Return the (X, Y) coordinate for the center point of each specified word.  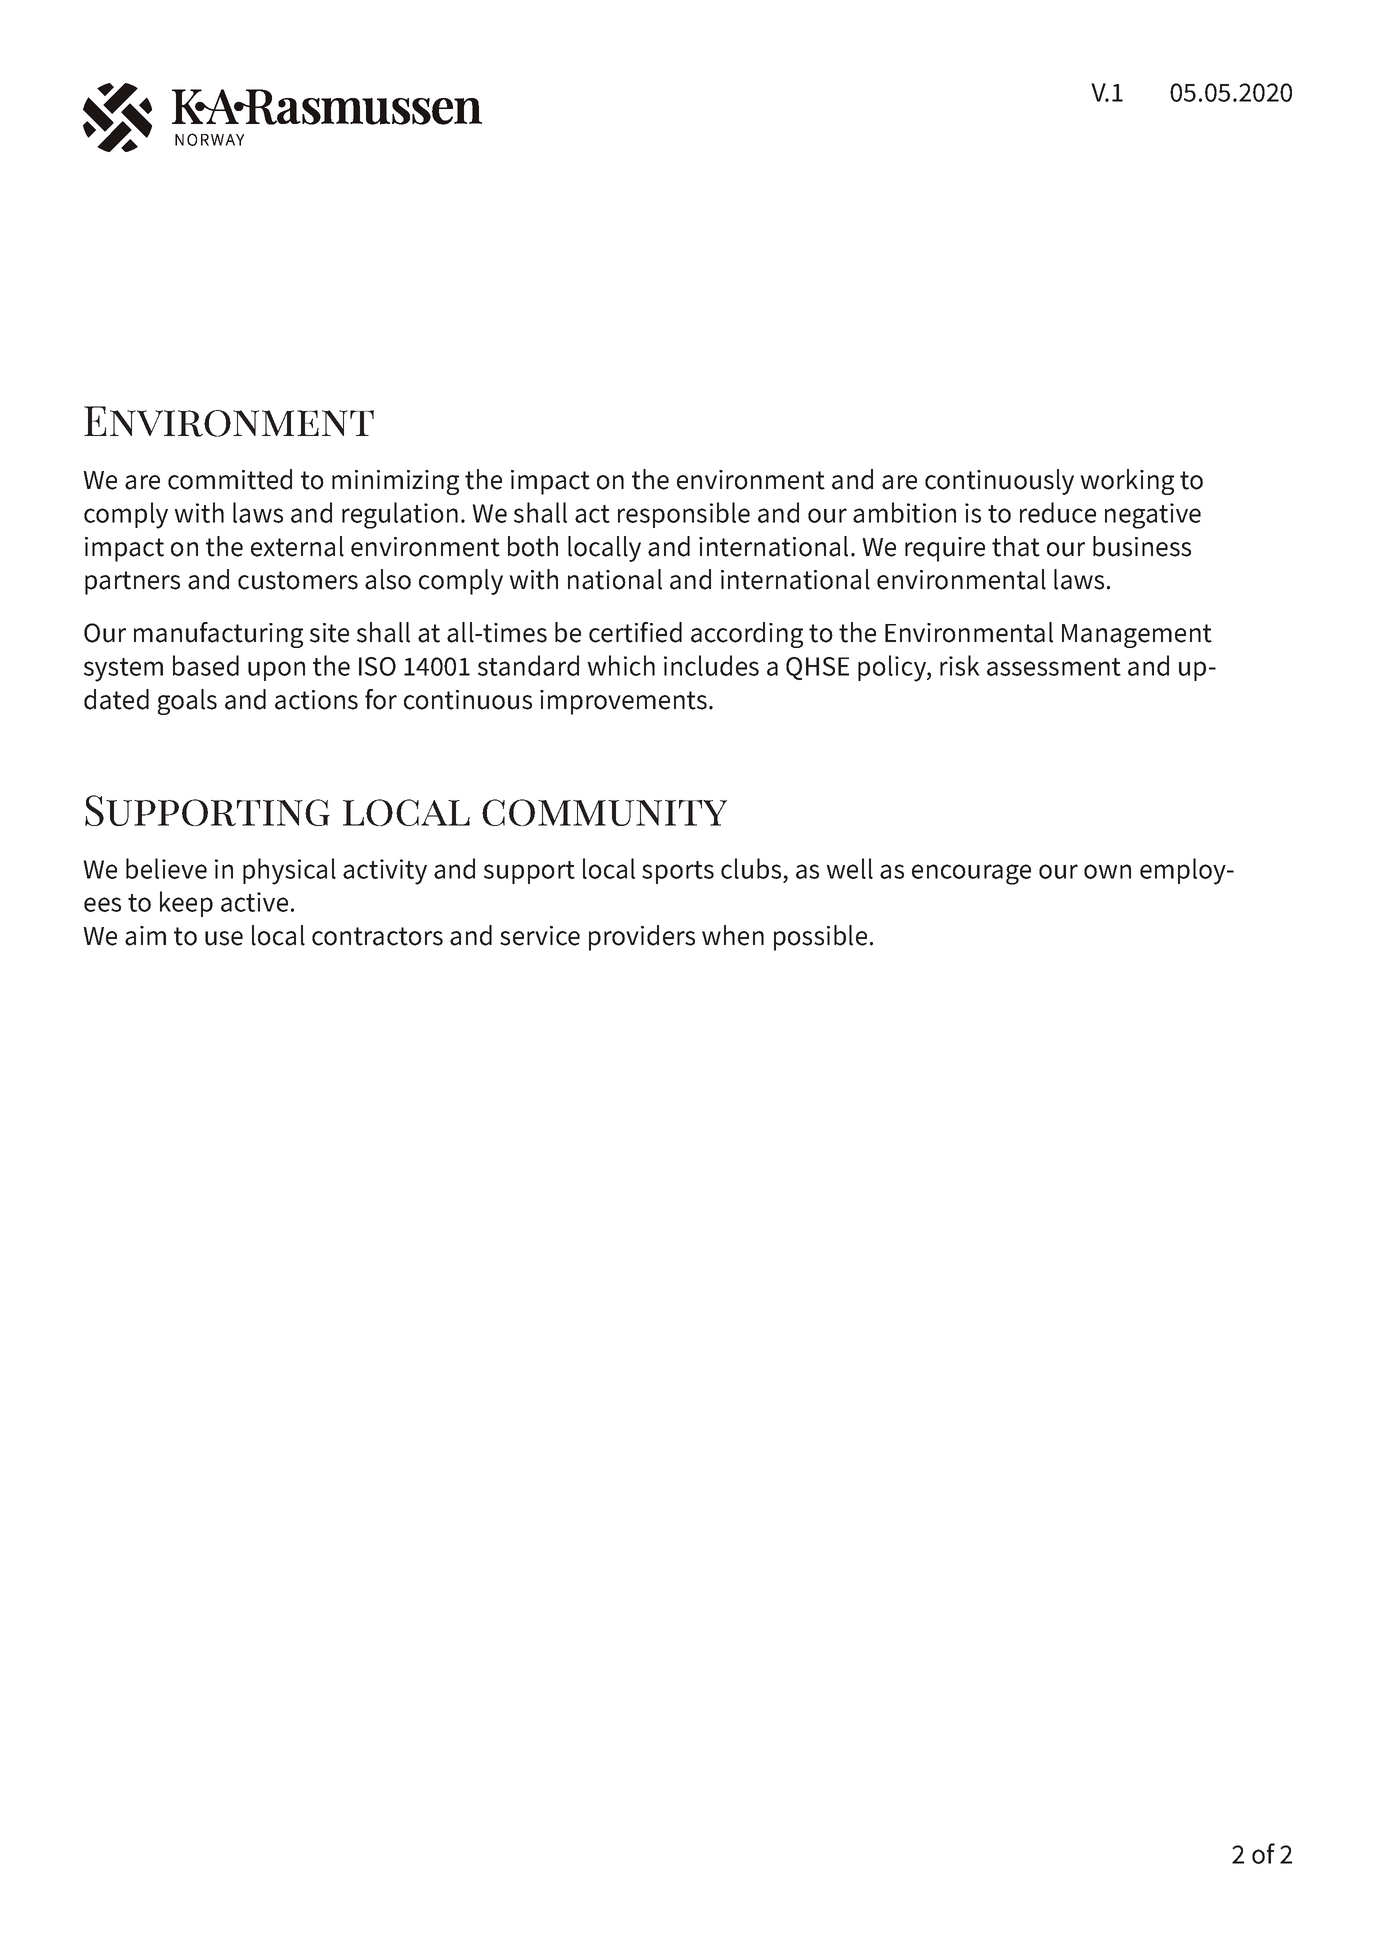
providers (642, 938)
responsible (684, 515)
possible (820, 938)
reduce (1058, 512)
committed (230, 479)
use (224, 938)
